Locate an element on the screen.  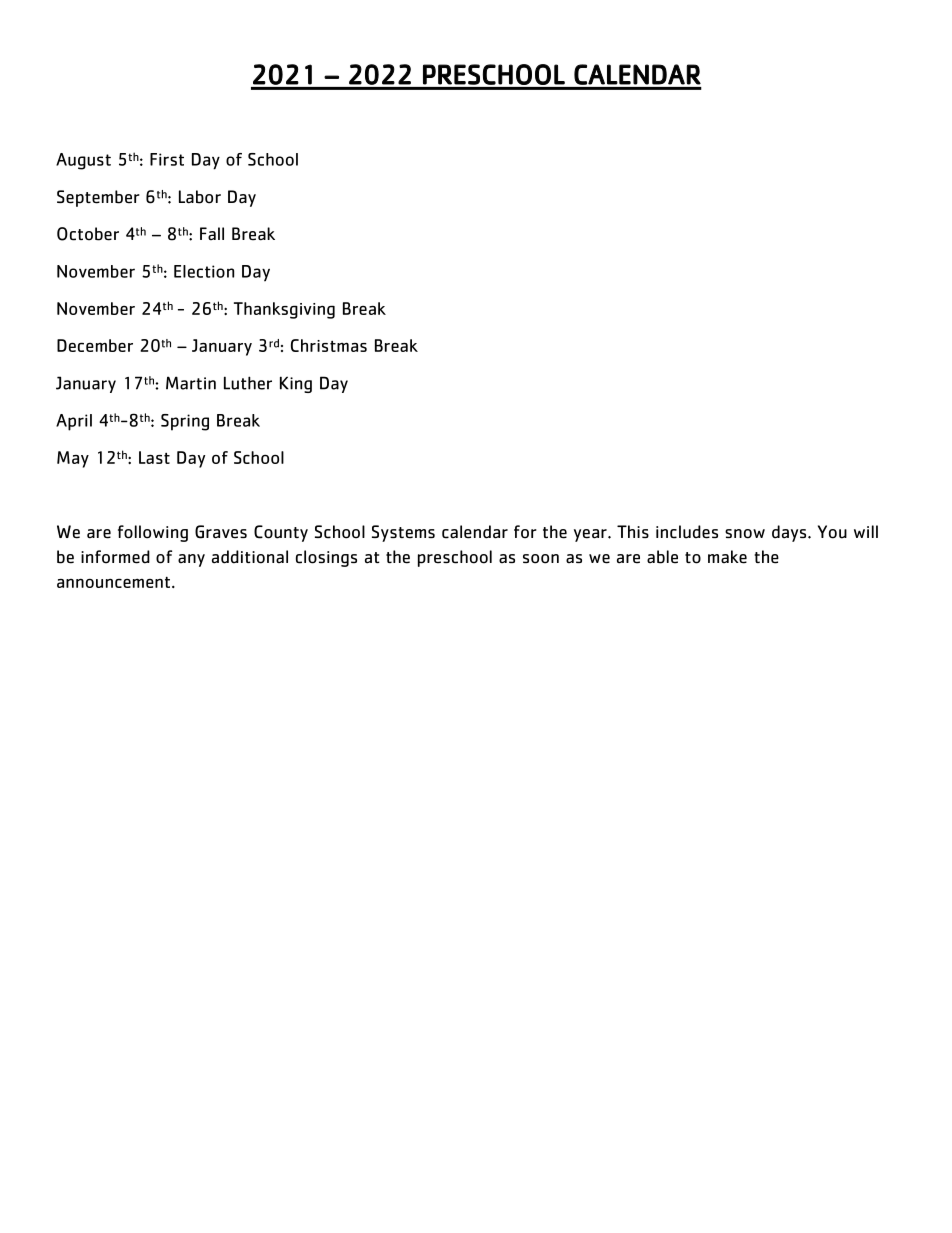
Labor is located at coordinates (200, 197).
